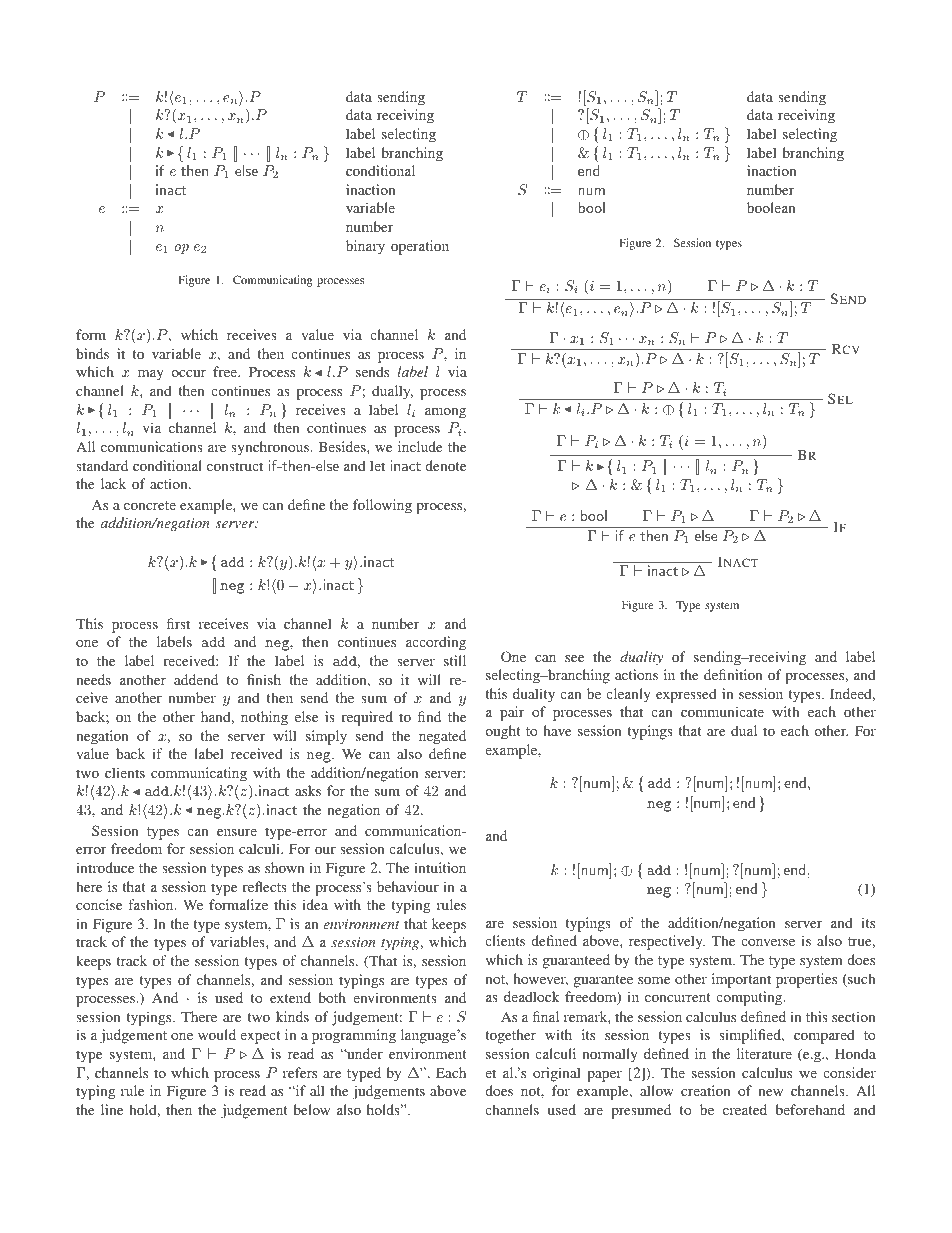  What do you see at coordinates (733, 674) in the image?
I see `definition` at bounding box center [733, 674].
